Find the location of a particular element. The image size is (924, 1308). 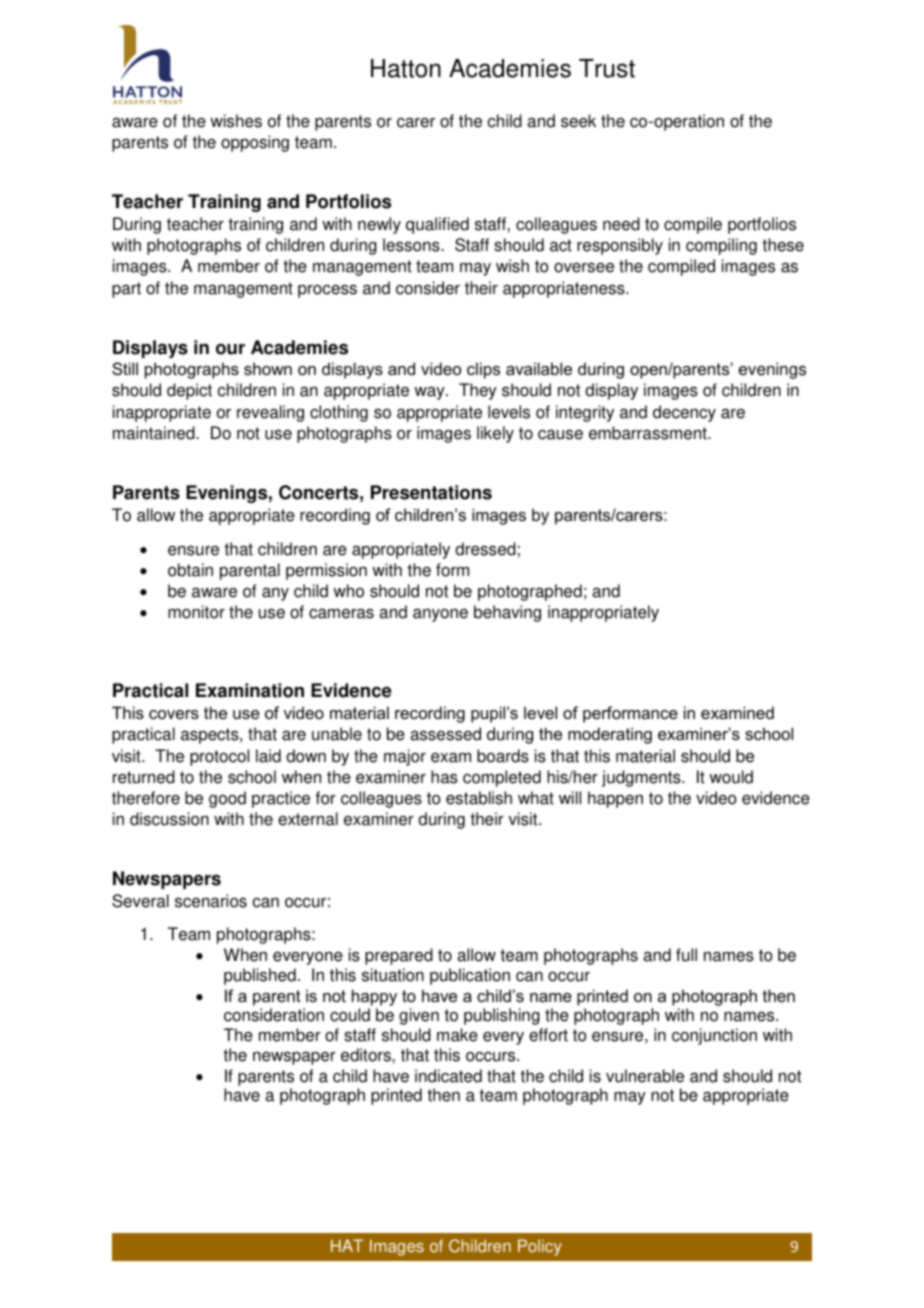

seek is located at coordinates (578, 121).
